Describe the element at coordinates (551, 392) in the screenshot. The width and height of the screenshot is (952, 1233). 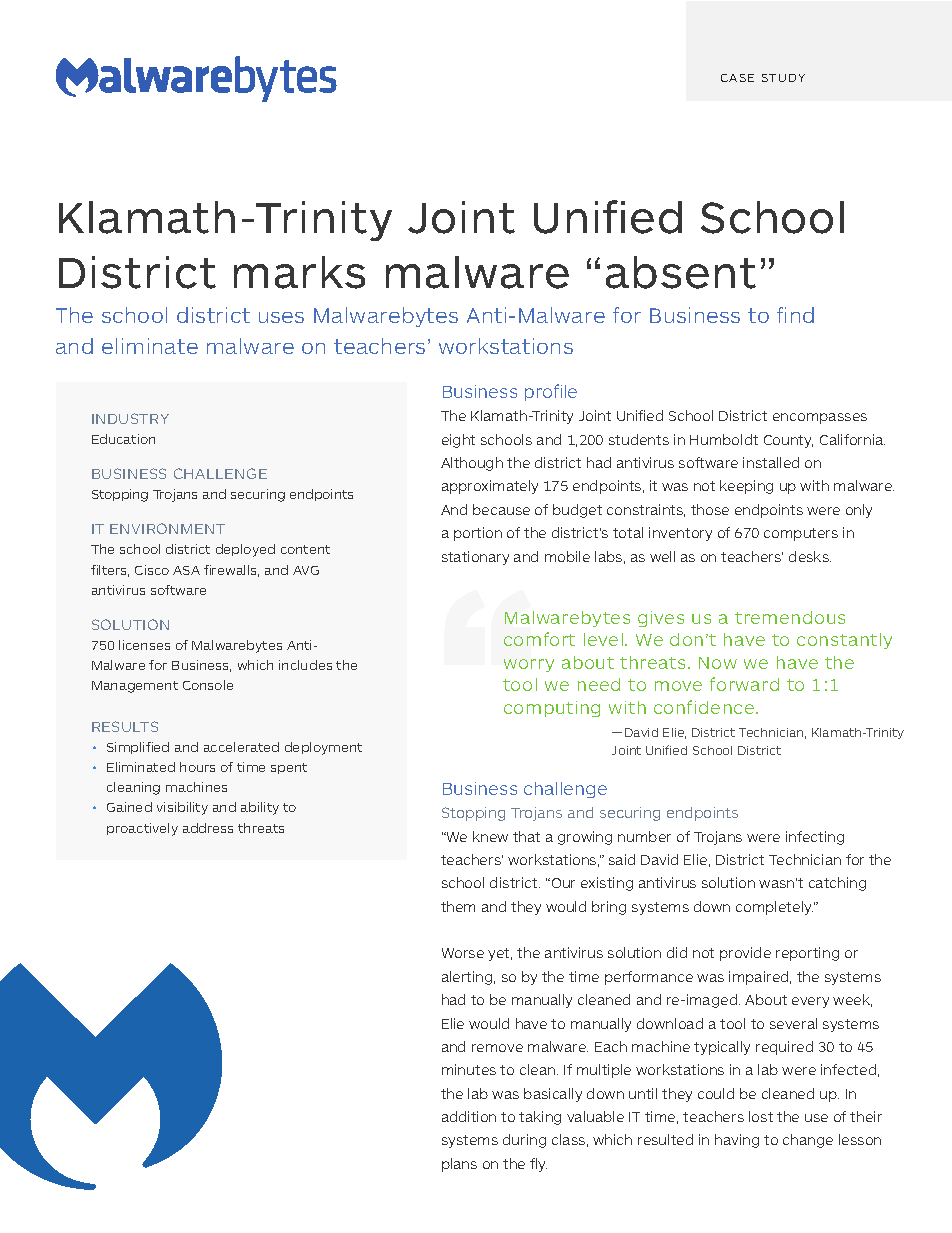
I see `profile` at that location.
